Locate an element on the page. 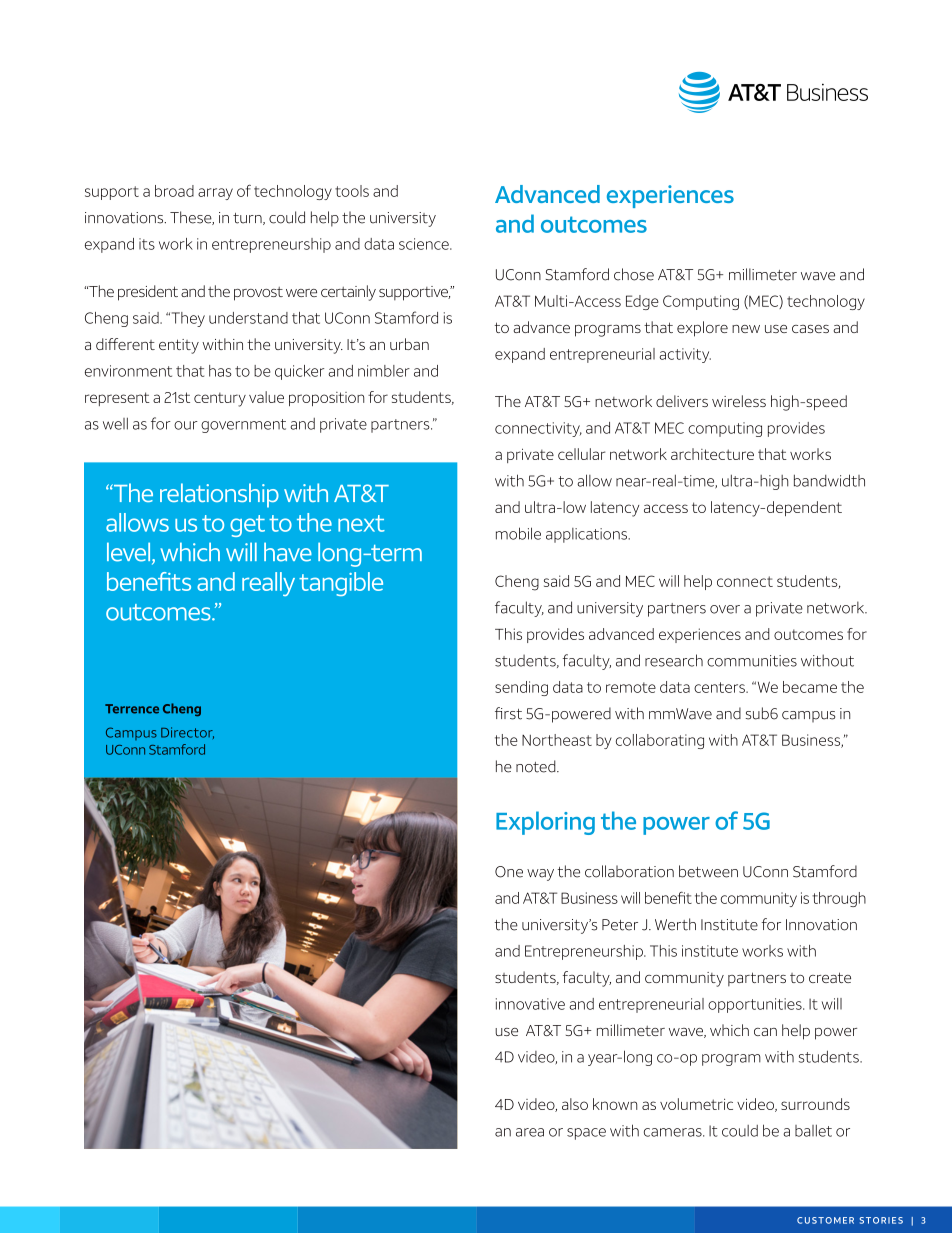 This document has height=1233, width=952. science is located at coordinates (425, 244).
